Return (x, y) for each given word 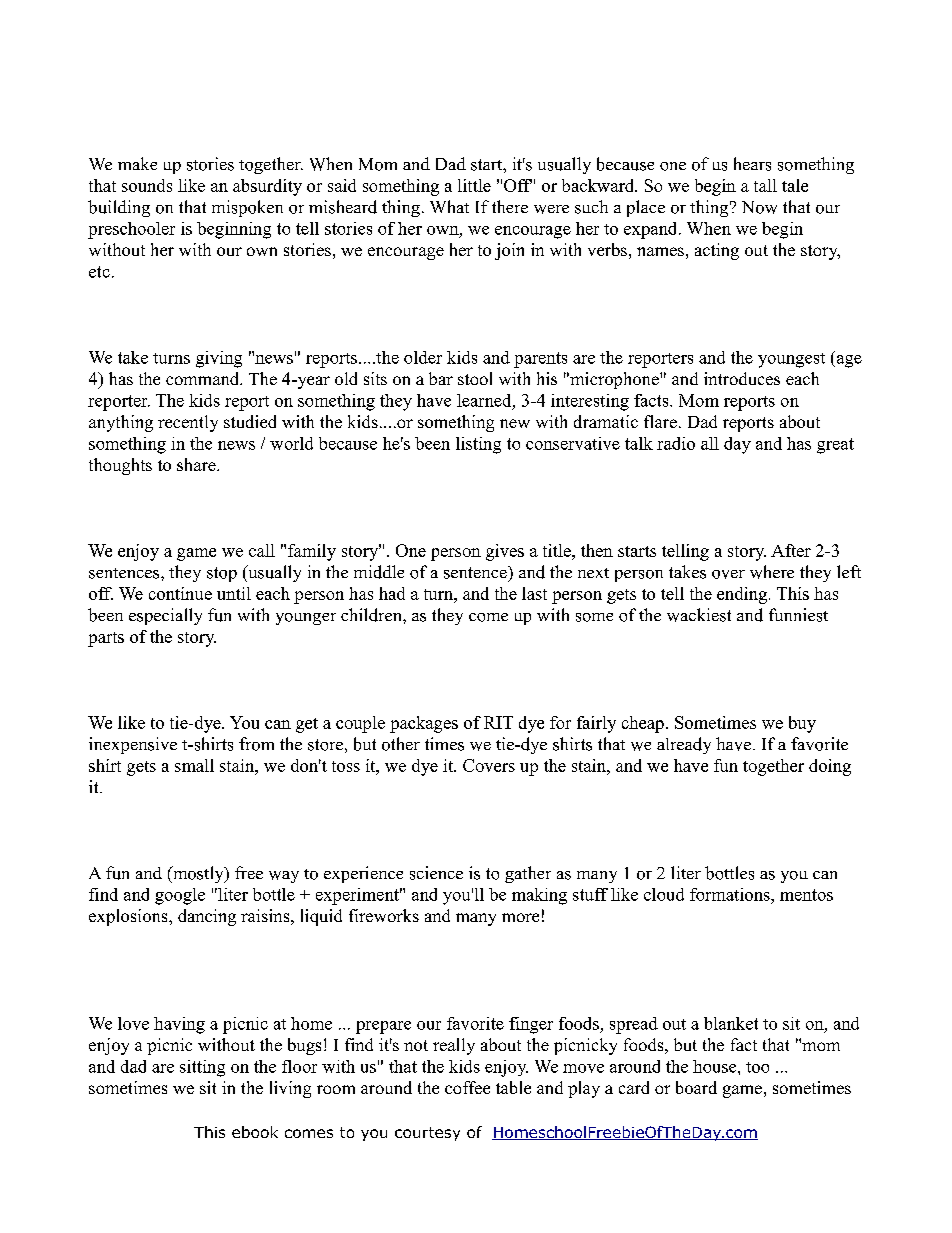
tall (765, 185)
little (474, 185)
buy (802, 724)
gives (505, 552)
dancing (207, 917)
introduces (742, 378)
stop (222, 574)
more (520, 917)
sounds (147, 185)
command (204, 378)
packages (424, 724)
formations (731, 894)
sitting (202, 1068)
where (772, 572)
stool (475, 378)
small (194, 765)
